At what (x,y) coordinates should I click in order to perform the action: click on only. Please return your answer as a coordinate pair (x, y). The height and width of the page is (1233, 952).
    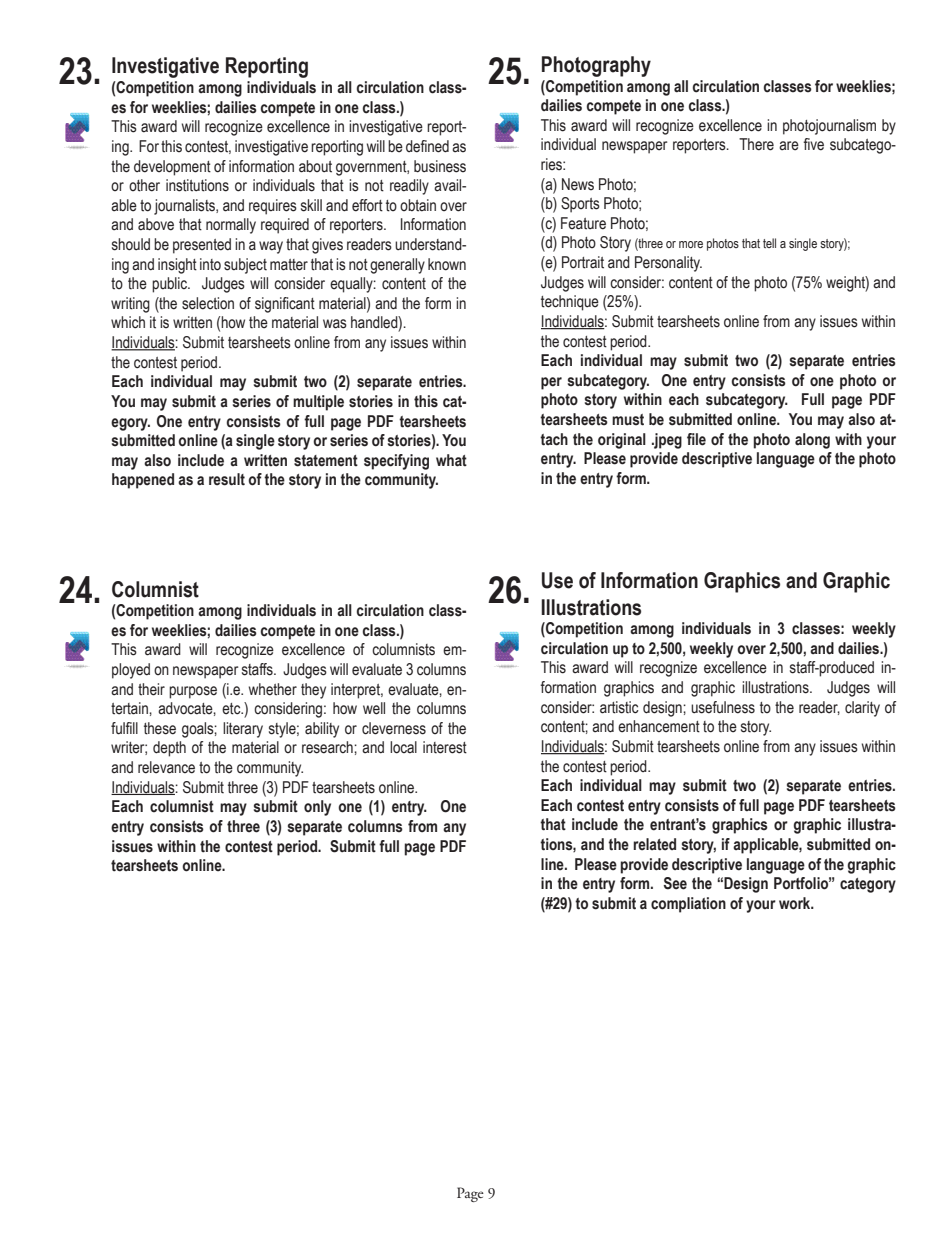
    Looking at the image, I should click on (317, 808).
